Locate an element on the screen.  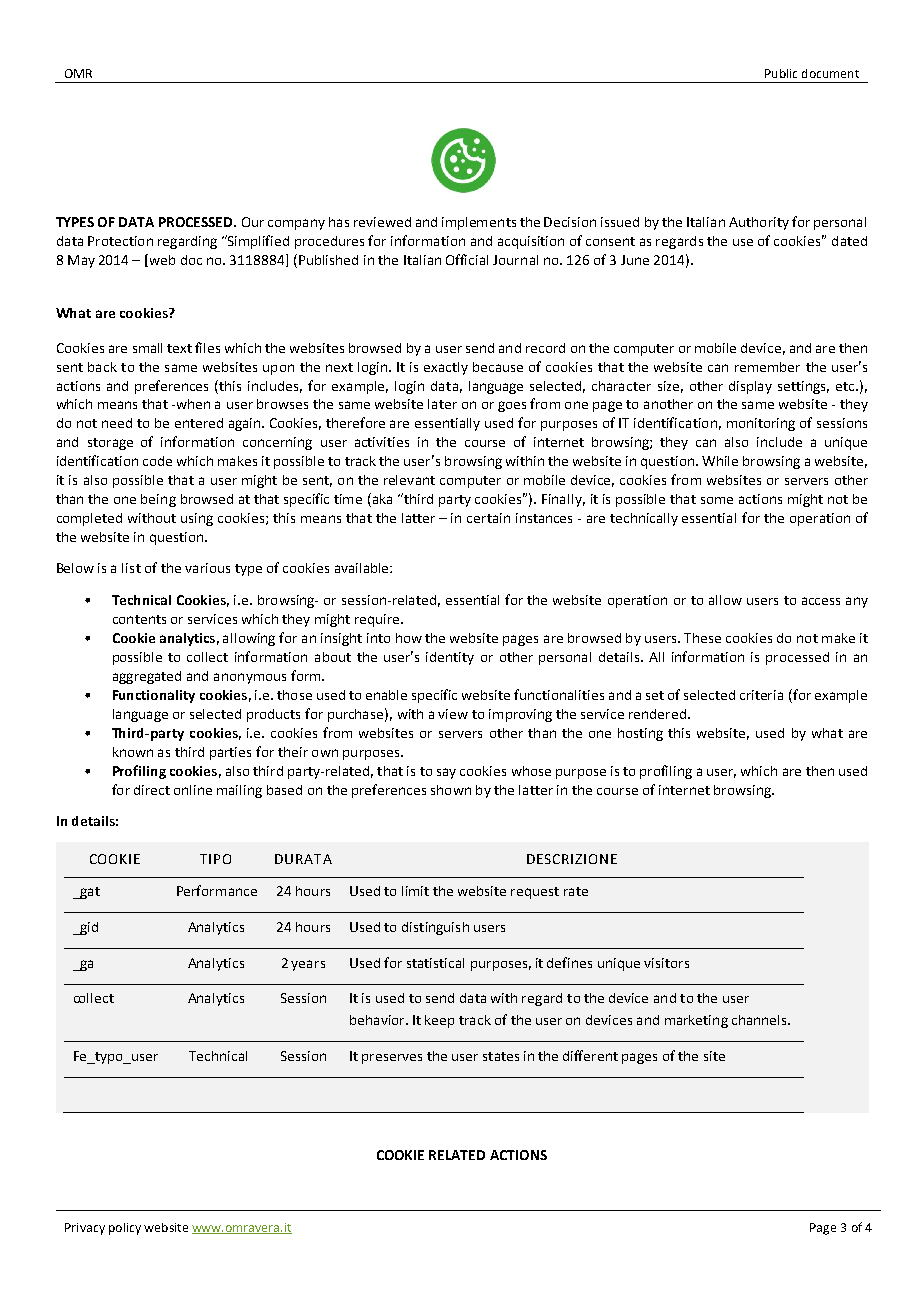
display is located at coordinates (750, 387).
